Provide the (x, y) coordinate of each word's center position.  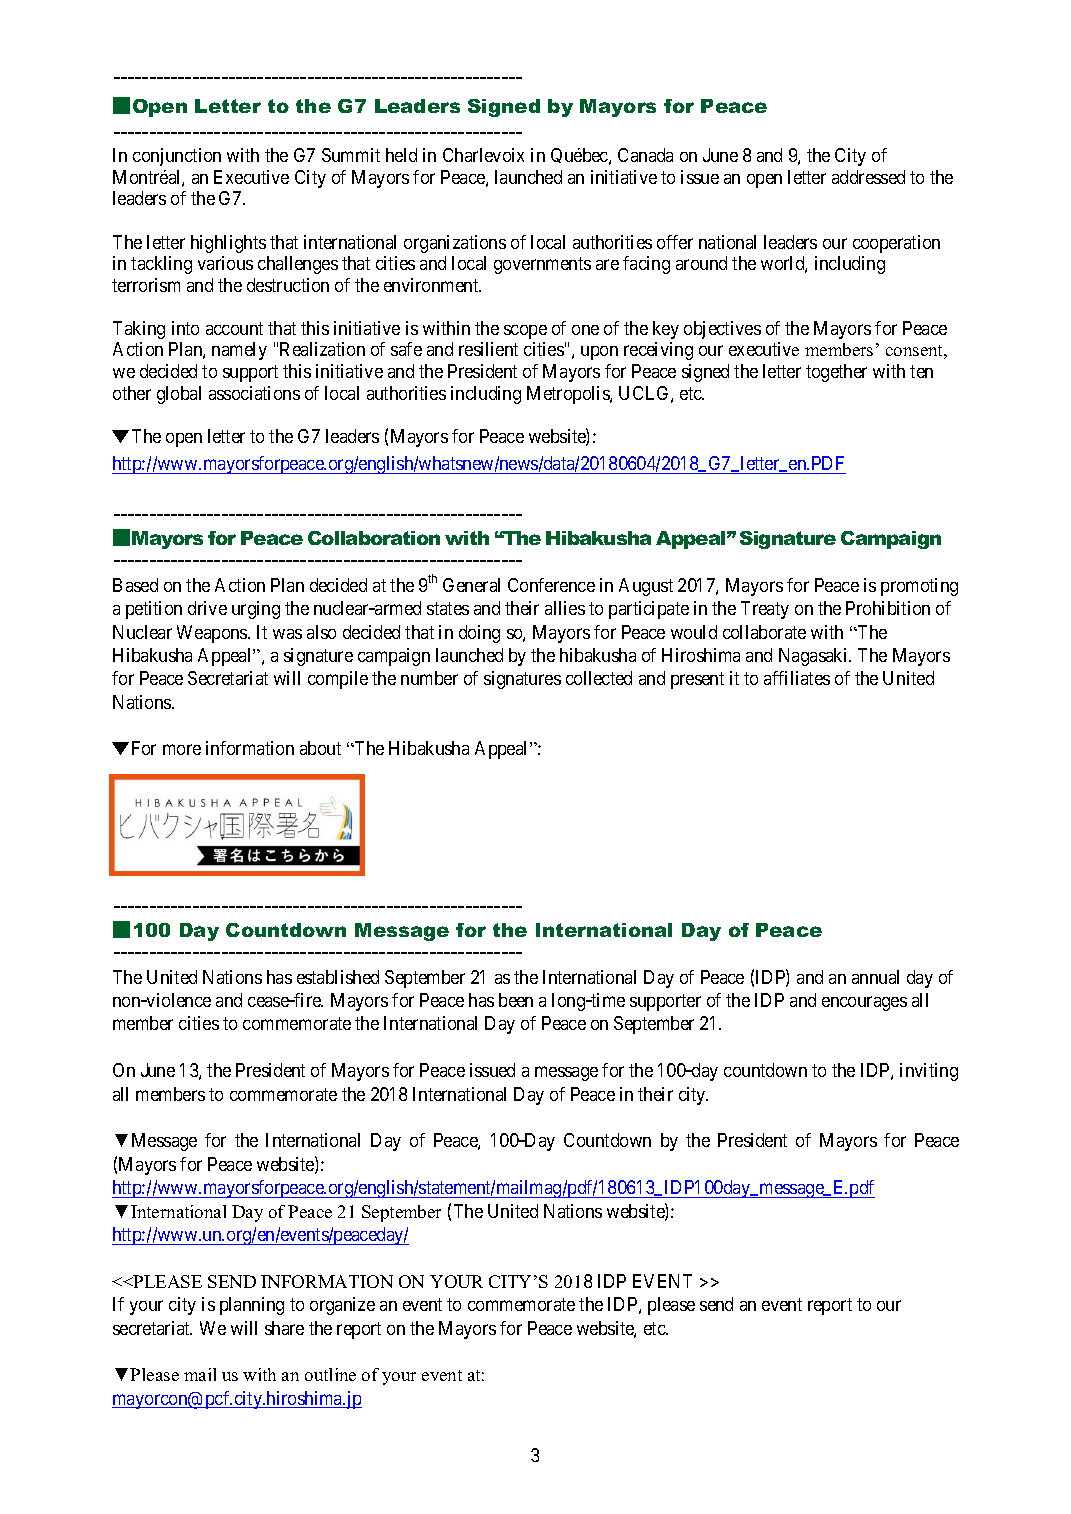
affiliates (797, 678)
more (182, 750)
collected (599, 678)
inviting (929, 1072)
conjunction (177, 157)
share (284, 1328)
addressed (868, 177)
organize (342, 1306)
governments (542, 265)
